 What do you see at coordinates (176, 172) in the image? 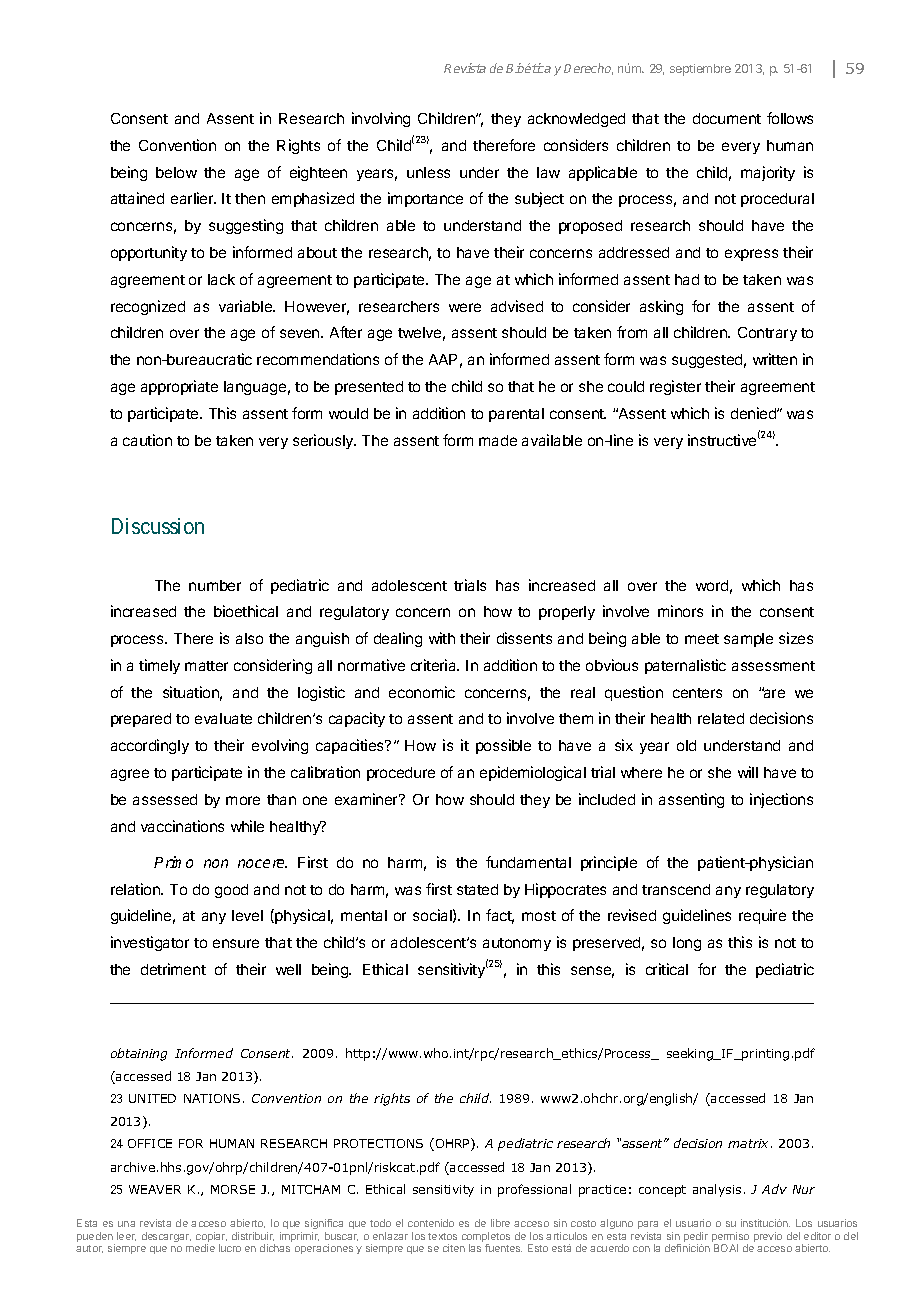
I see `below` at bounding box center [176, 172].
